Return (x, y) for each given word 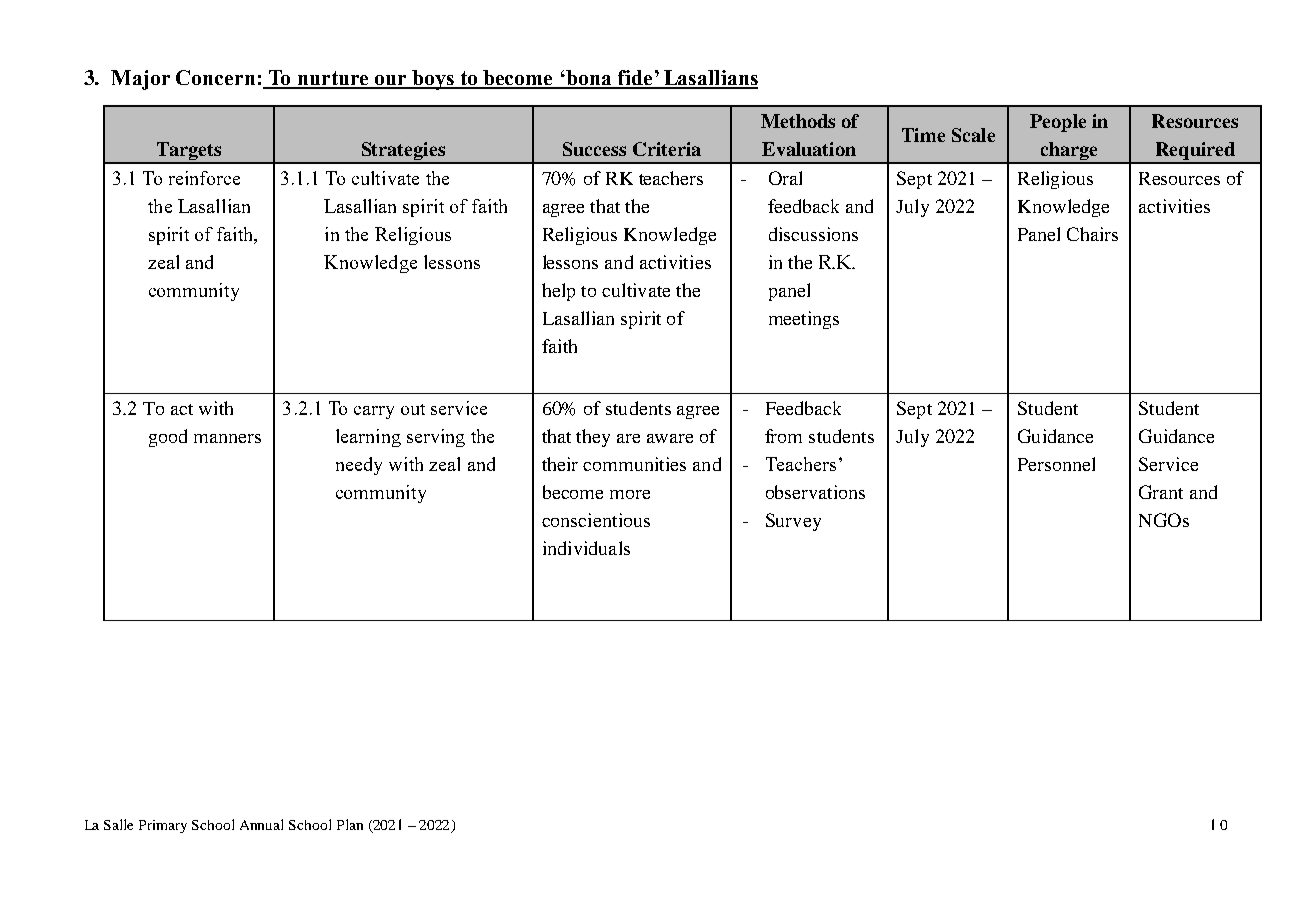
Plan (350, 824)
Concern (215, 77)
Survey (793, 522)
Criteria (667, 149)
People (1058, 123)
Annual (261, 824)
